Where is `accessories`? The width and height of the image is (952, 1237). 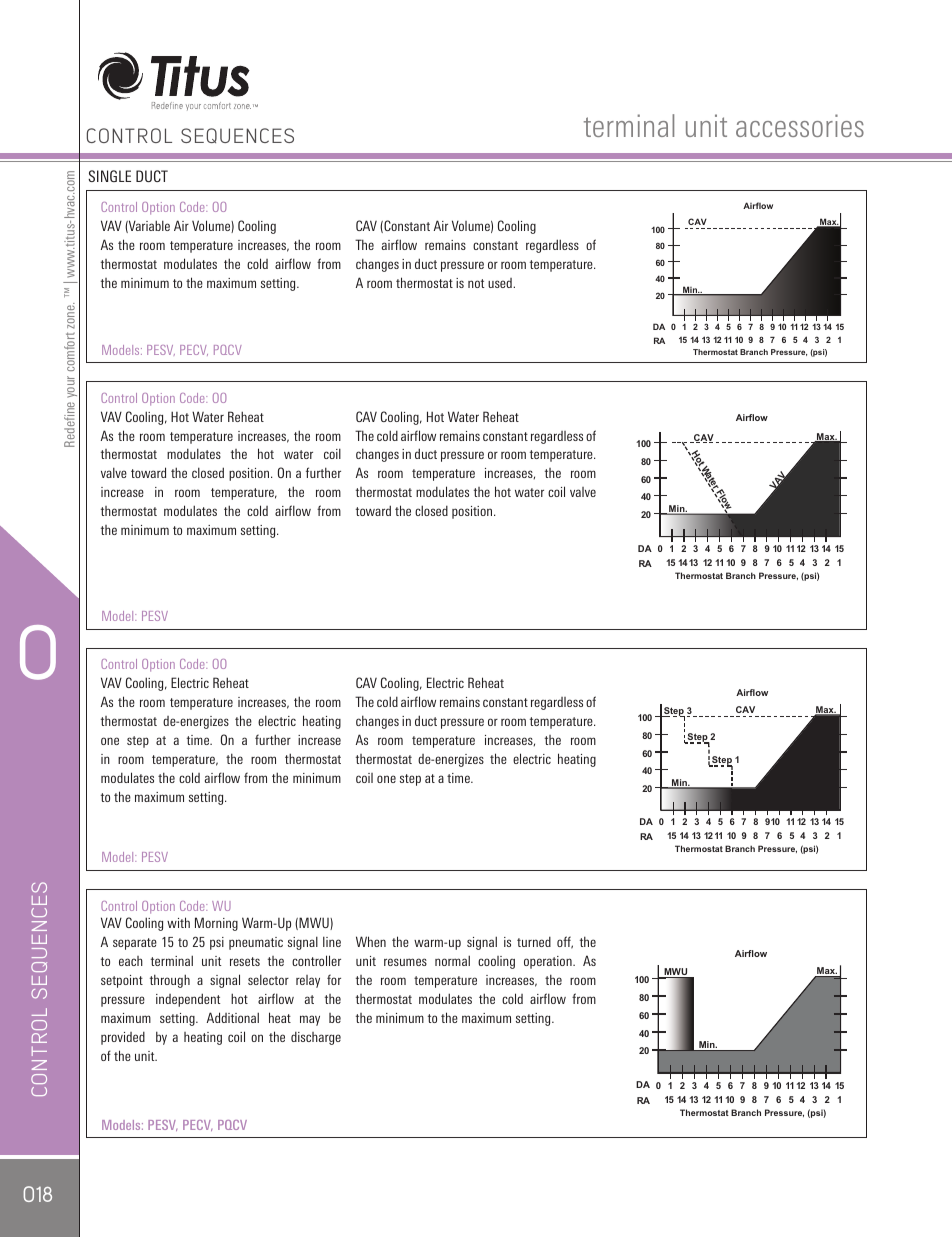 accessories is located at coordinates (800, 125).
